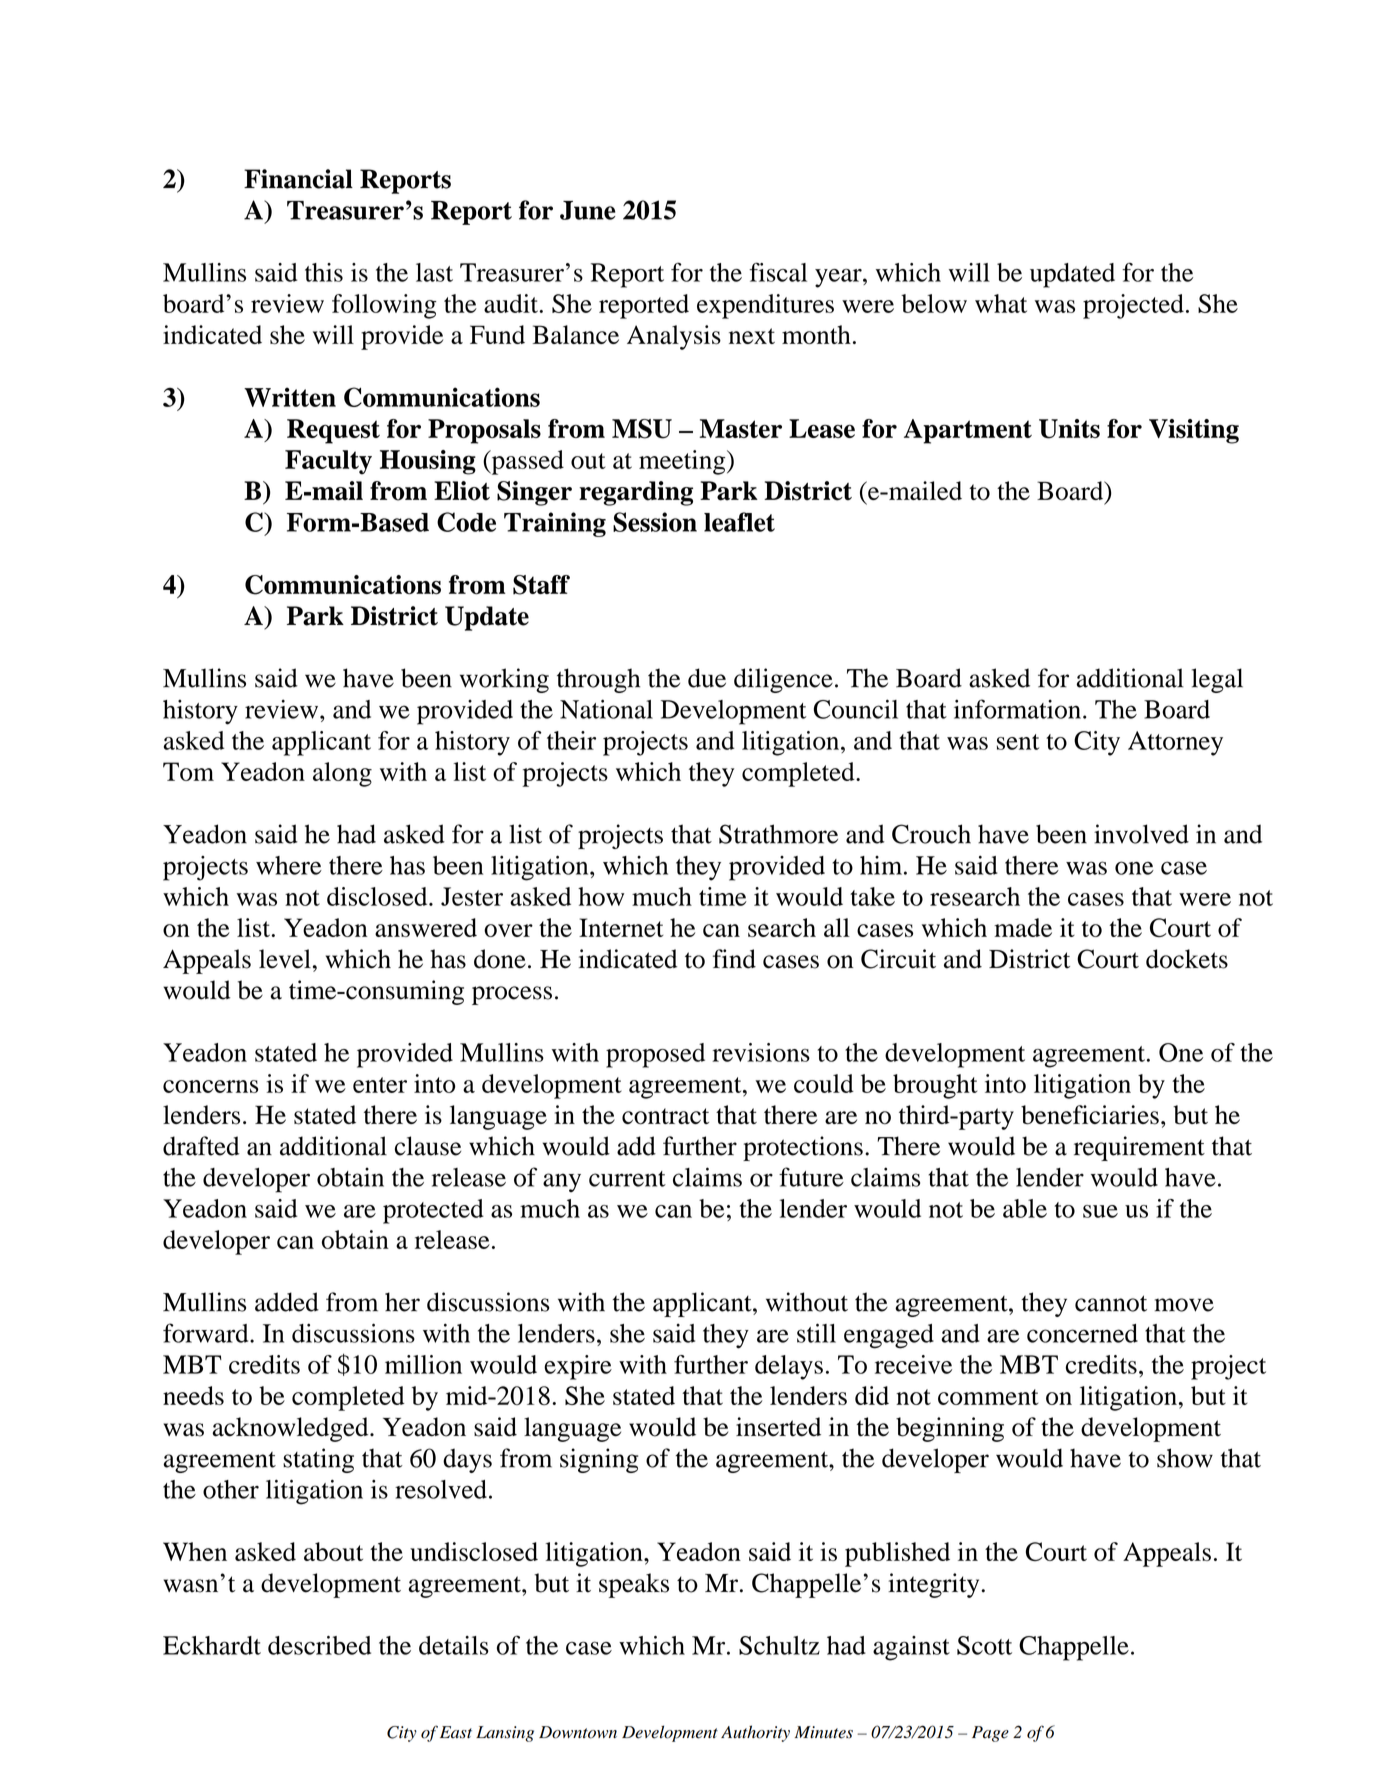 The image size is (1384, 1791). I want to click on Authority, so click(755, 1733).
